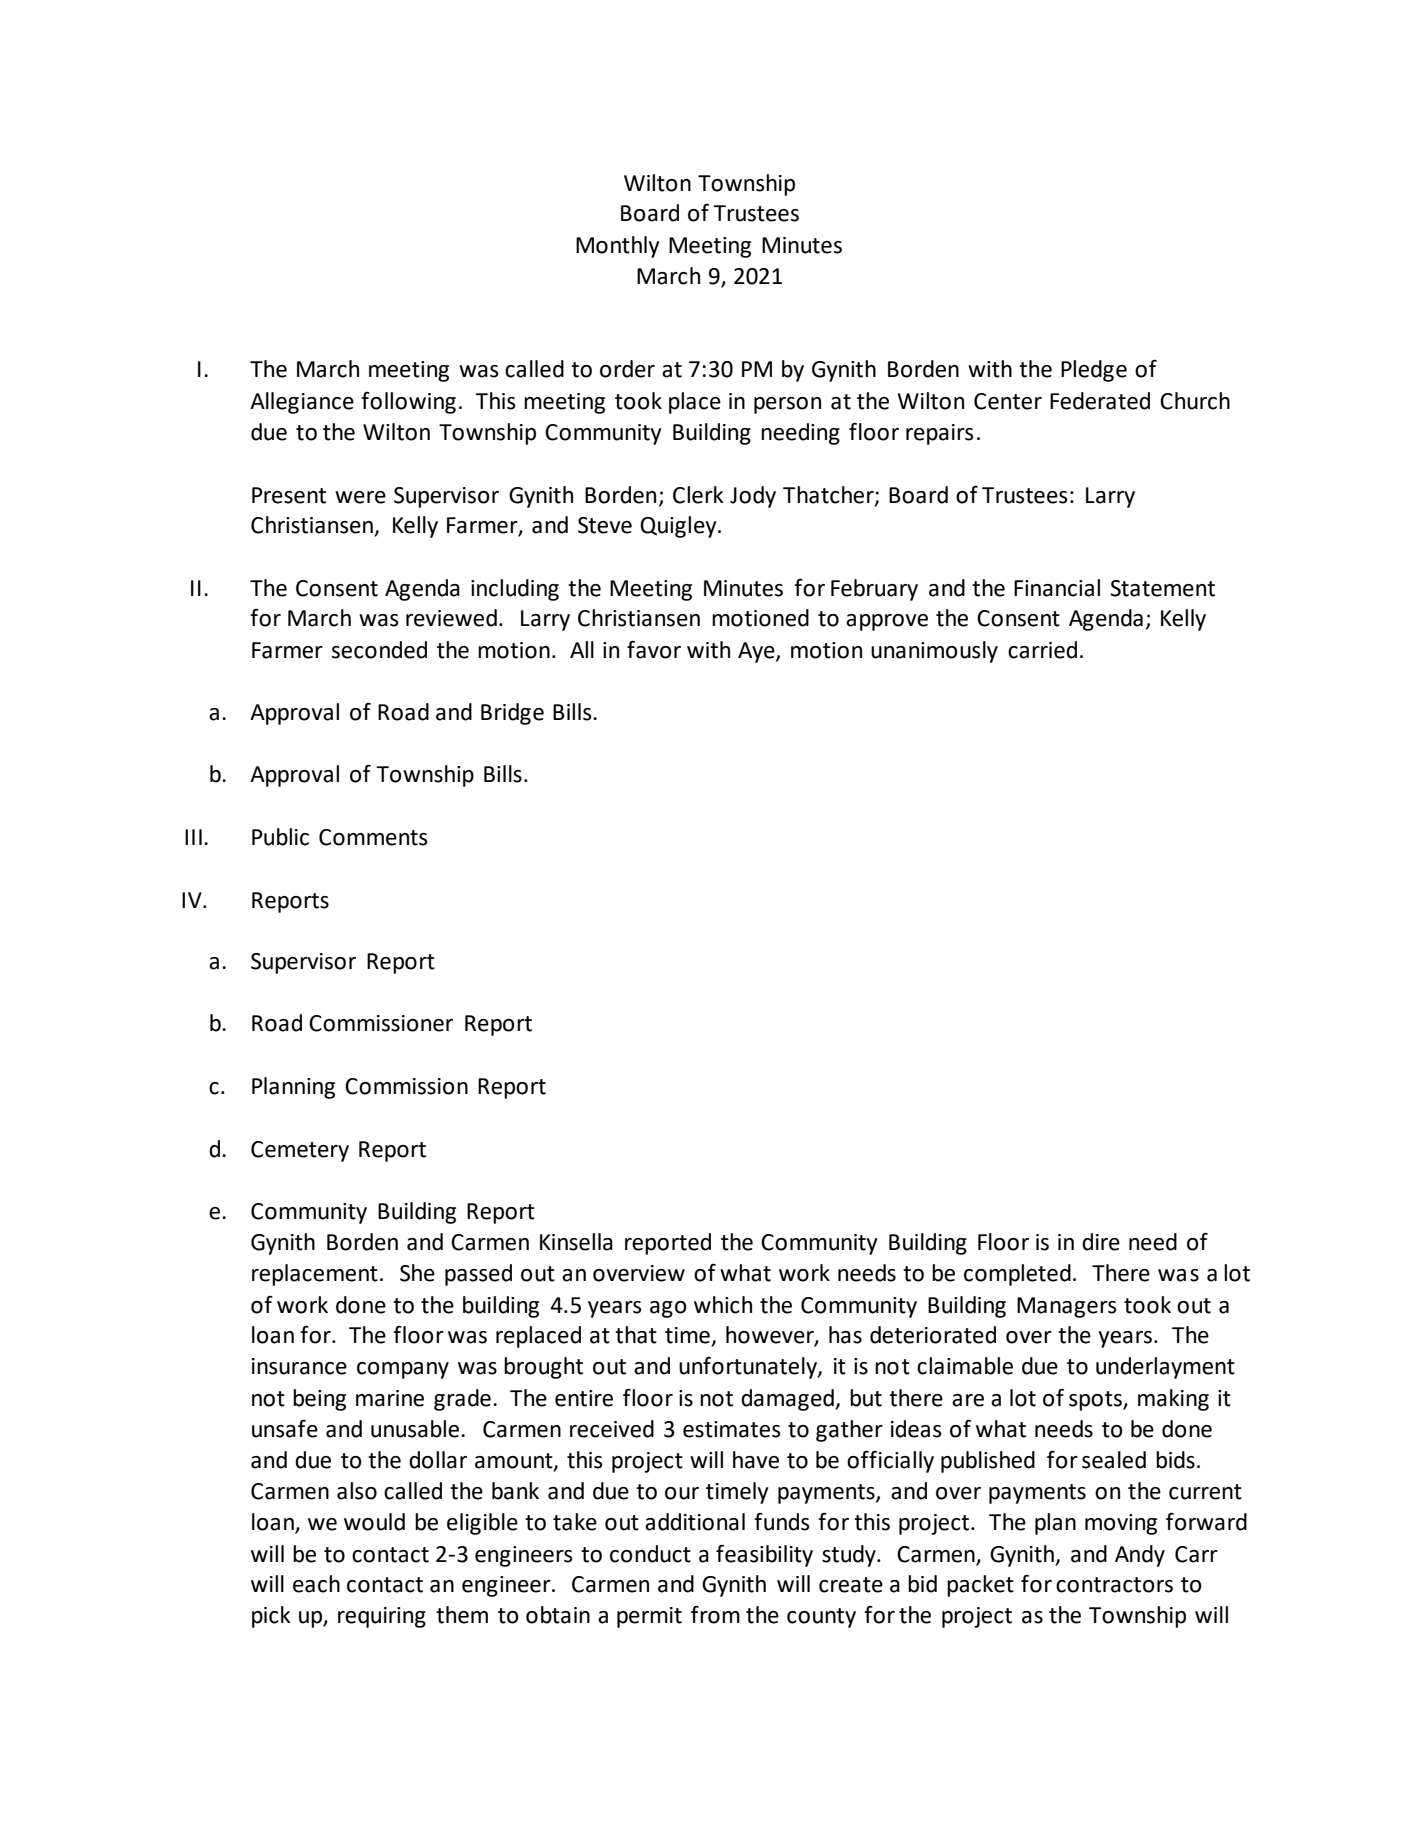  What do you see at coordinates (1114, 1585) in the screenshot?
I see `contractors` at bounding box center [1114, 1585].
